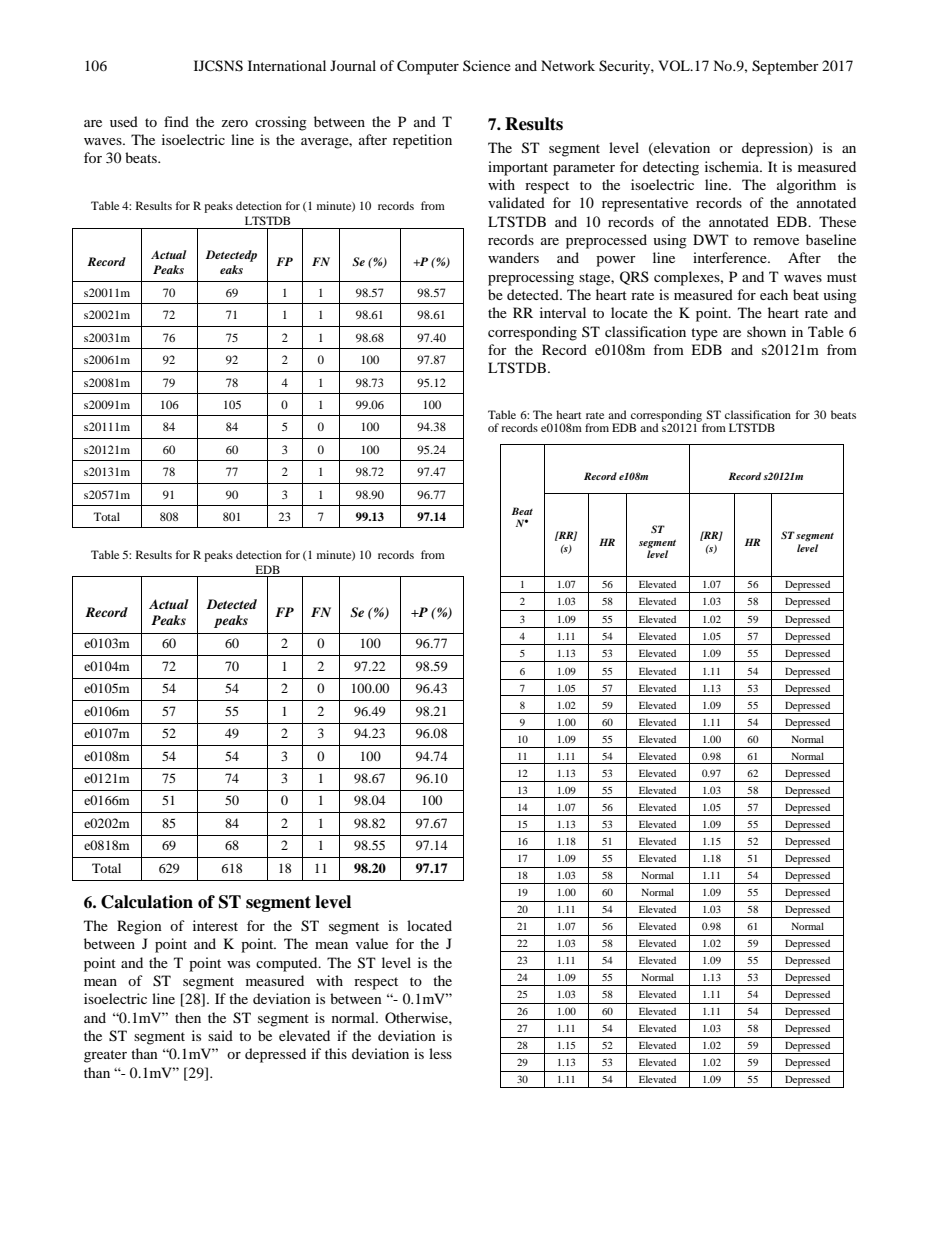 The image size is (952, 1233). Describe the element at coordinates (487, 65) in the image. I see `Science` at that location.
